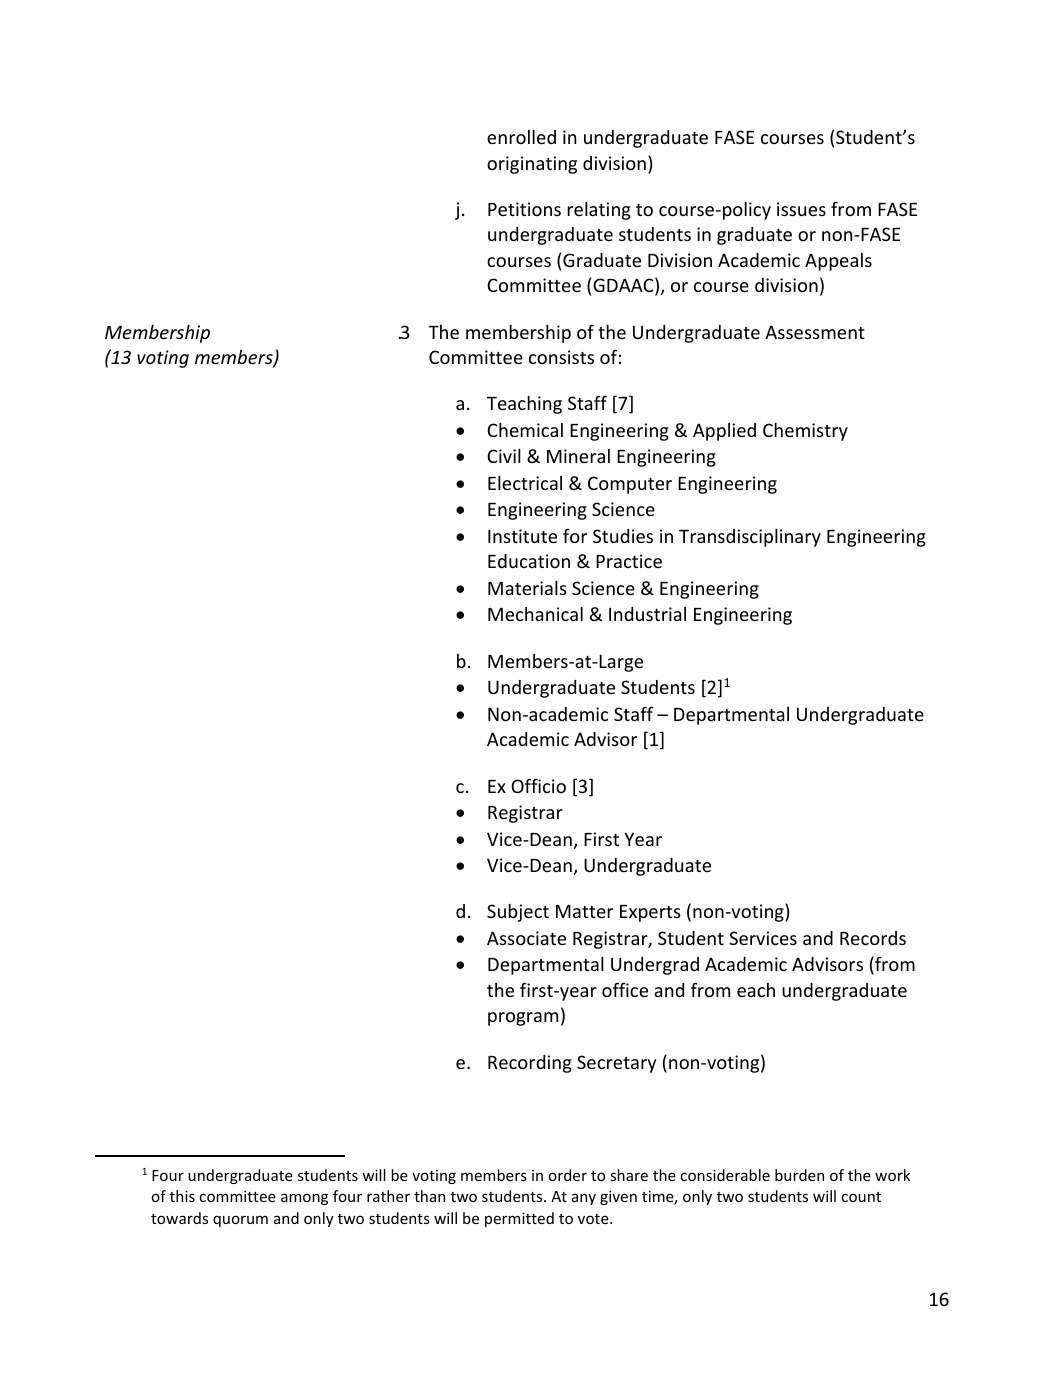 This page has width=1062, height=1375. What do you see at coordinates (304, 1199) in the page?
I see `among` at bounding box center [304, 1199].
